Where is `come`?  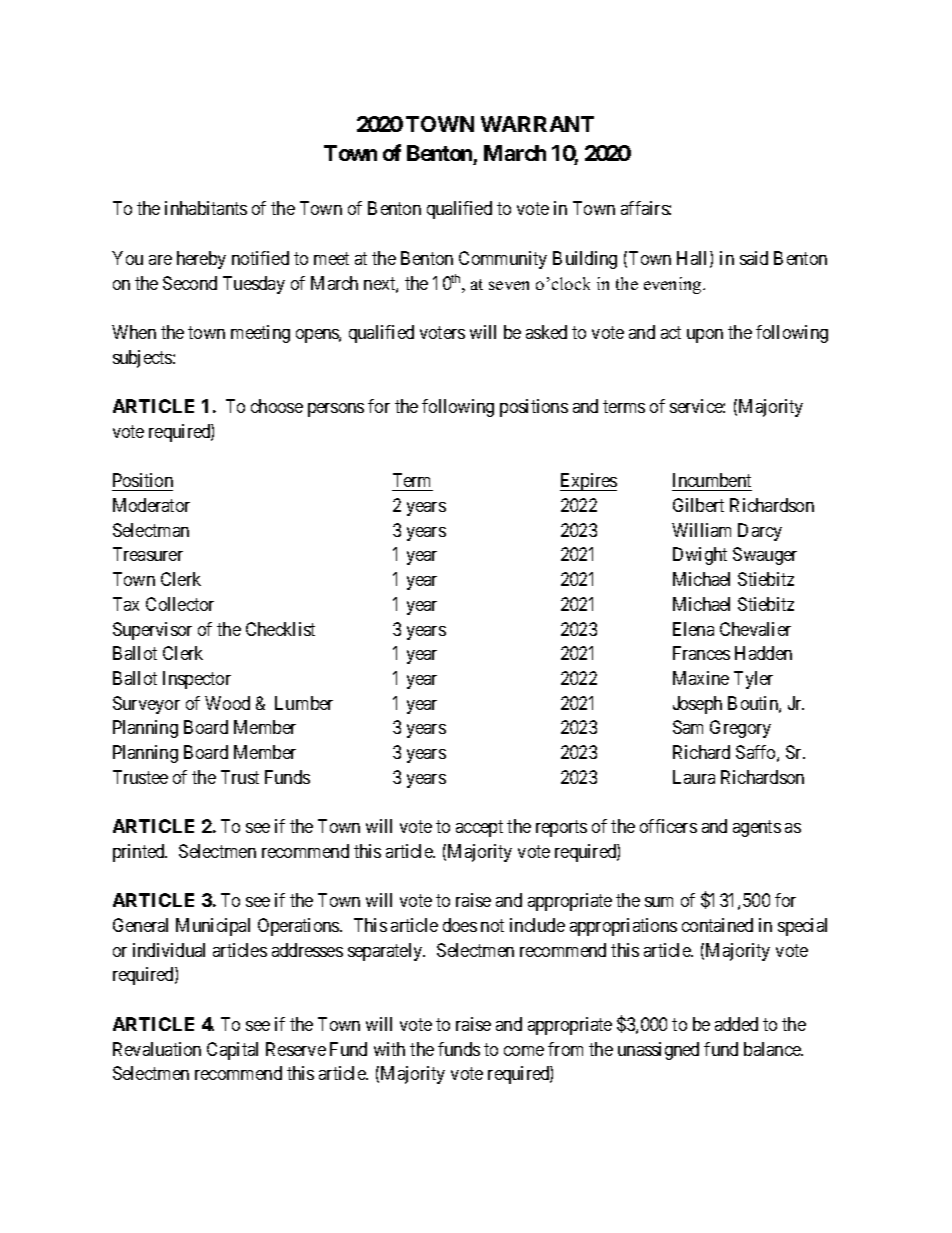
come is located at coordinates (524, 1051).
